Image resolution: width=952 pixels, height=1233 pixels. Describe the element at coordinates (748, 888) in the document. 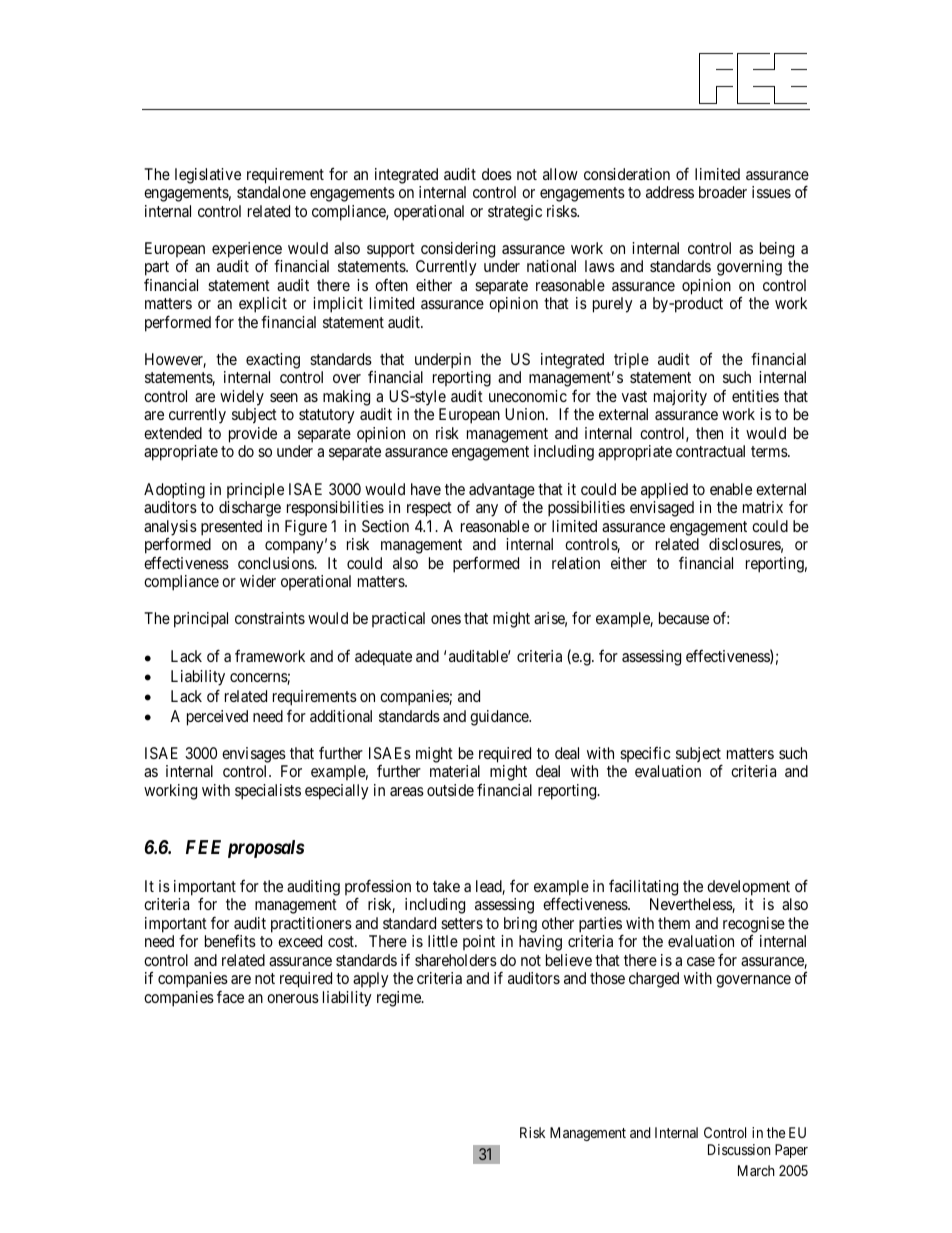

I see `development` at that location.
